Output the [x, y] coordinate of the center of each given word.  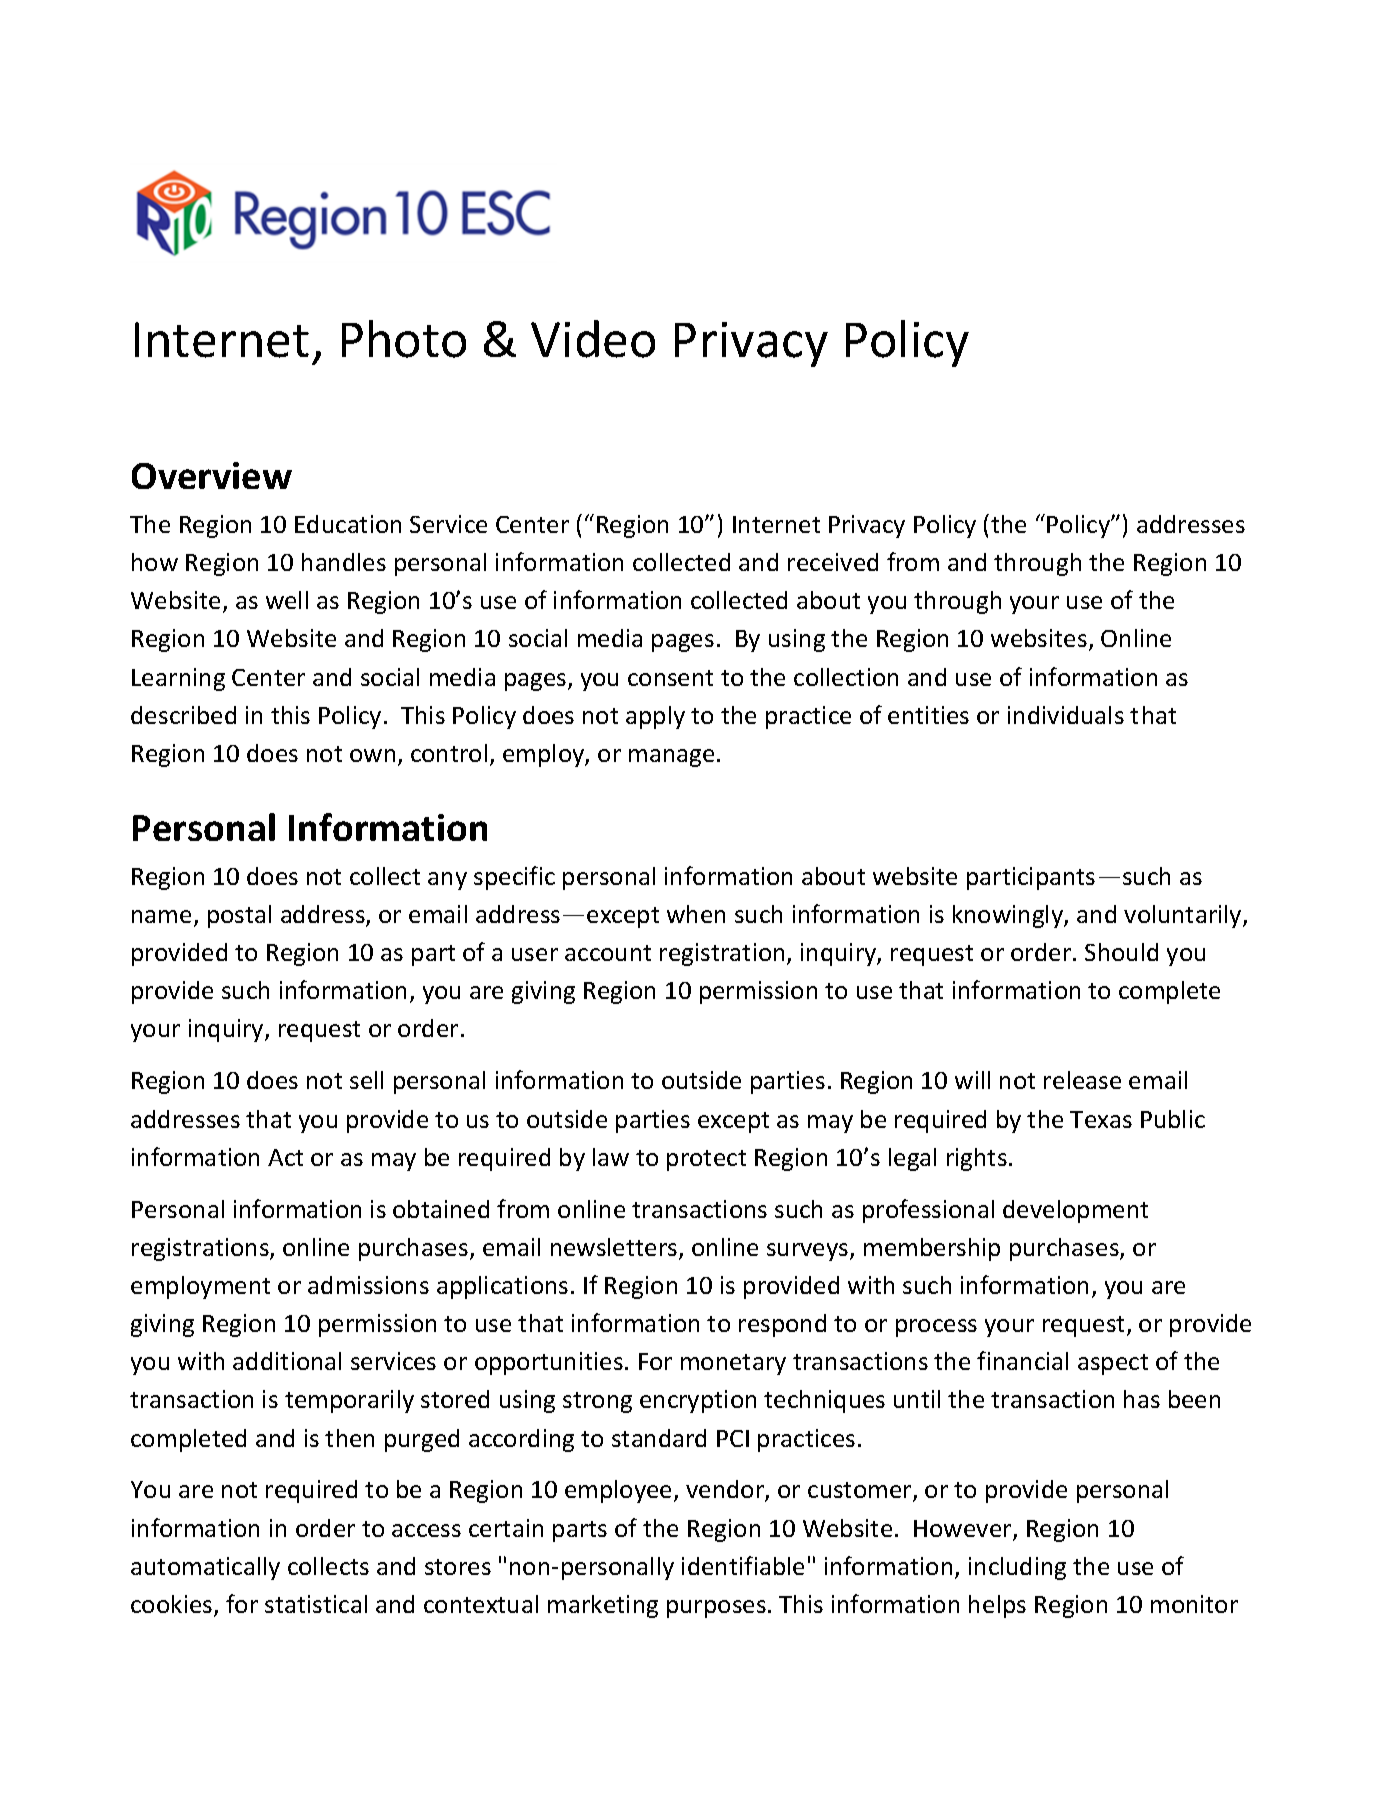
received [833, 562]
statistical [316, 1604]
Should [1121, 952]
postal [239, 916]
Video [593, 339]
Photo [404, 339]
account [608, 953]
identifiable [743, 1565]
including [1017, 1568]
